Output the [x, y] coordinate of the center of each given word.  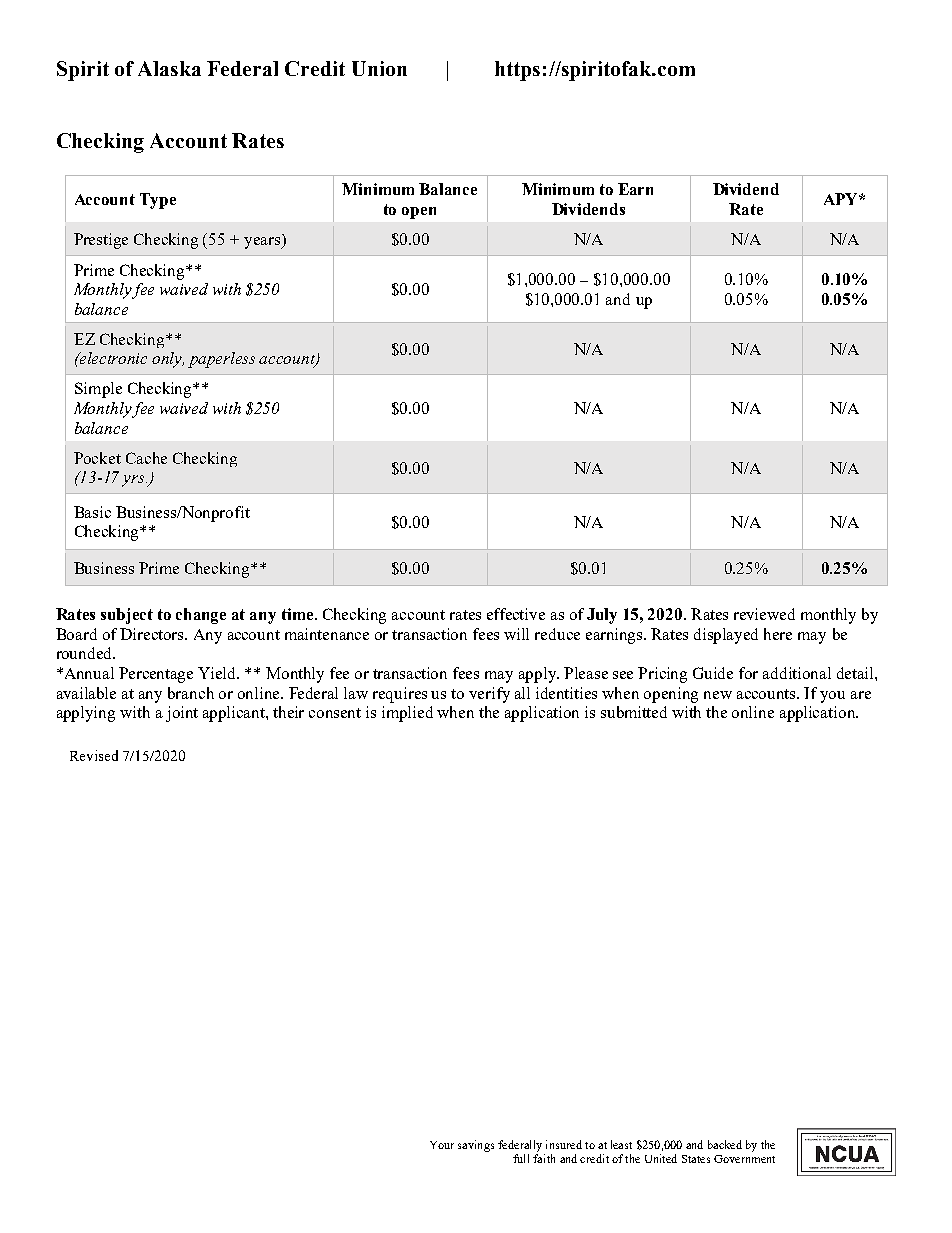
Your [442, 1145]
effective [516, 614]
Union [379, 68]
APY [842, 199]
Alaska [169, 68]
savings [476, 1146]
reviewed [764, 614]
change [201, 616]
